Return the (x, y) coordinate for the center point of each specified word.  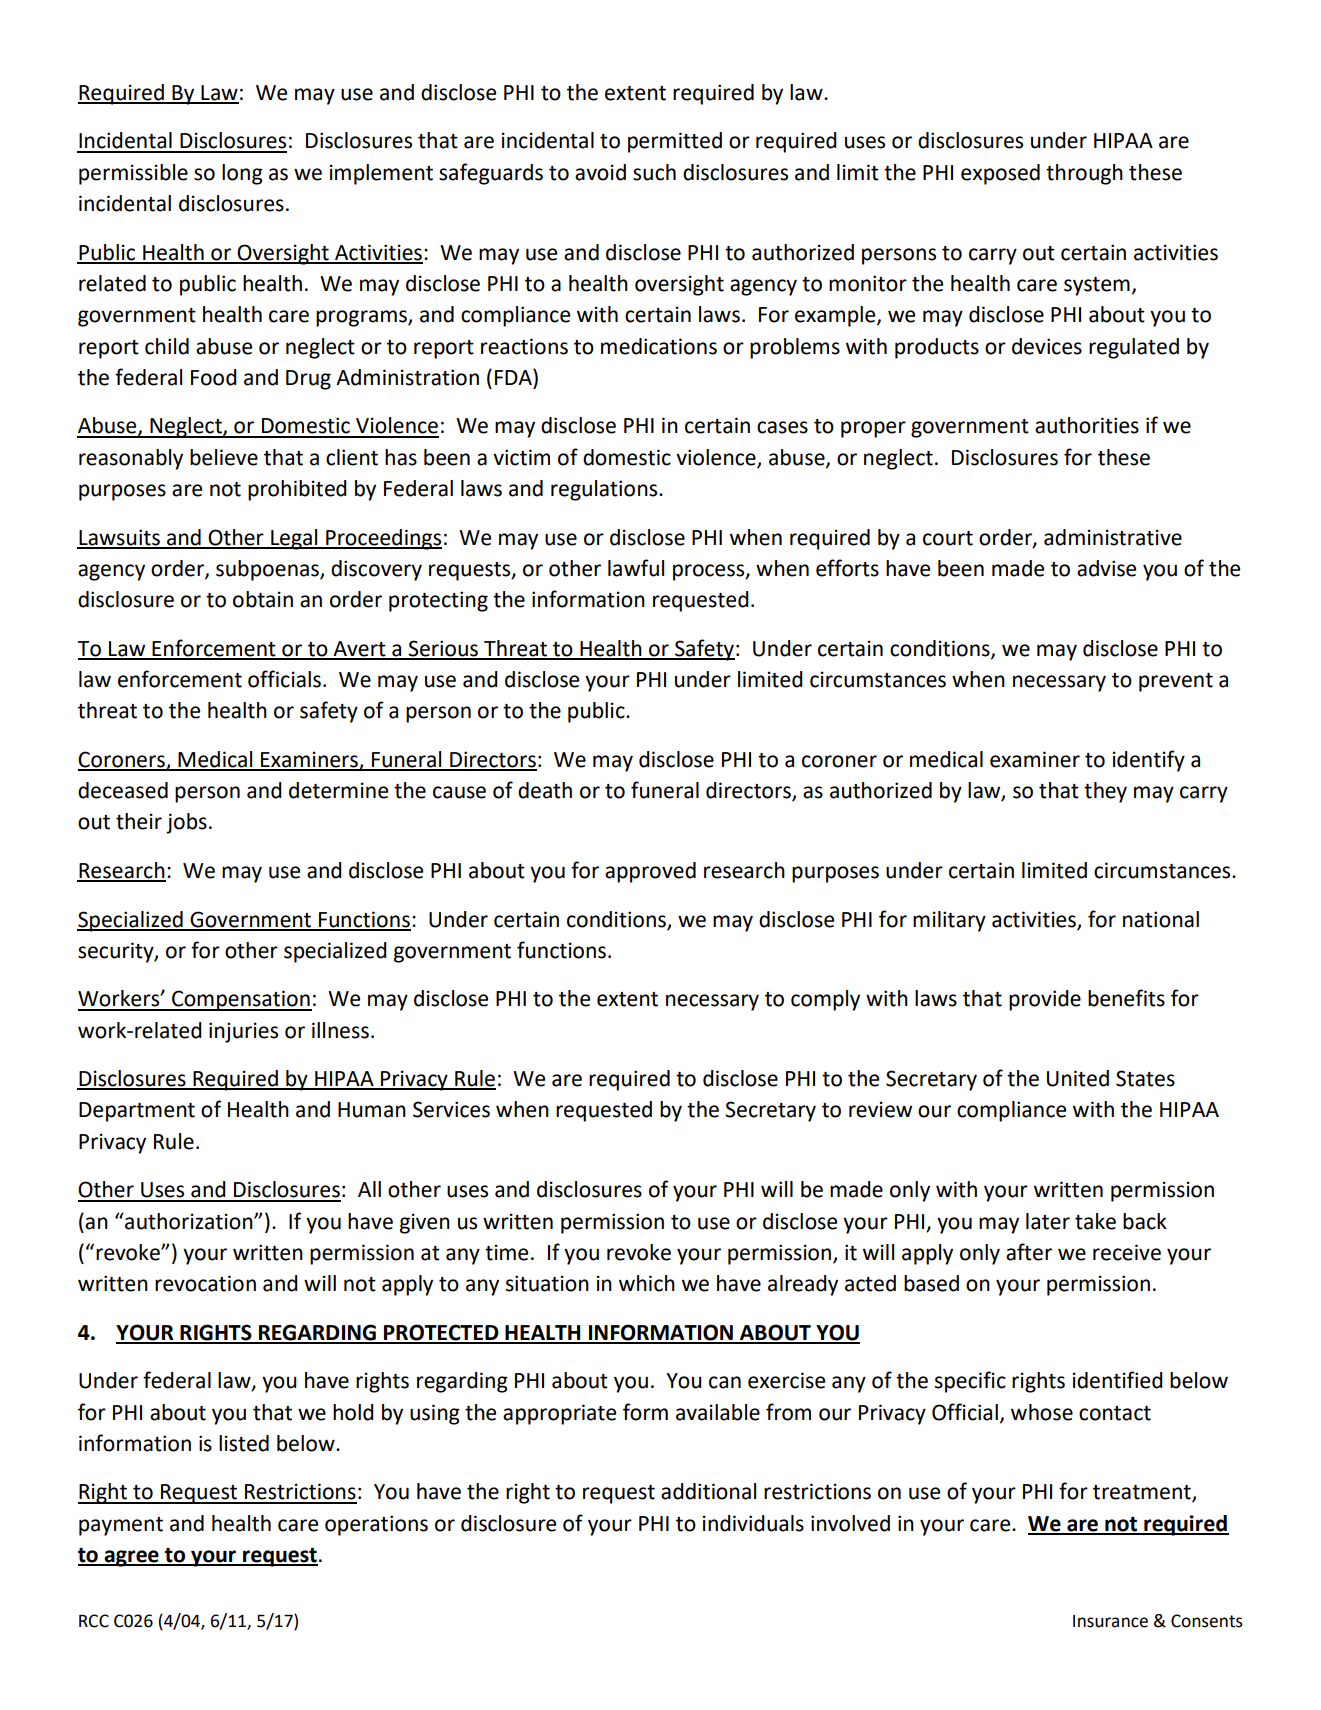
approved (650, 872)
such (654, 172)
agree (131, 1558)
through (1084, 174)
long (242, 174)
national (1161, 919)
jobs (186, 823)
